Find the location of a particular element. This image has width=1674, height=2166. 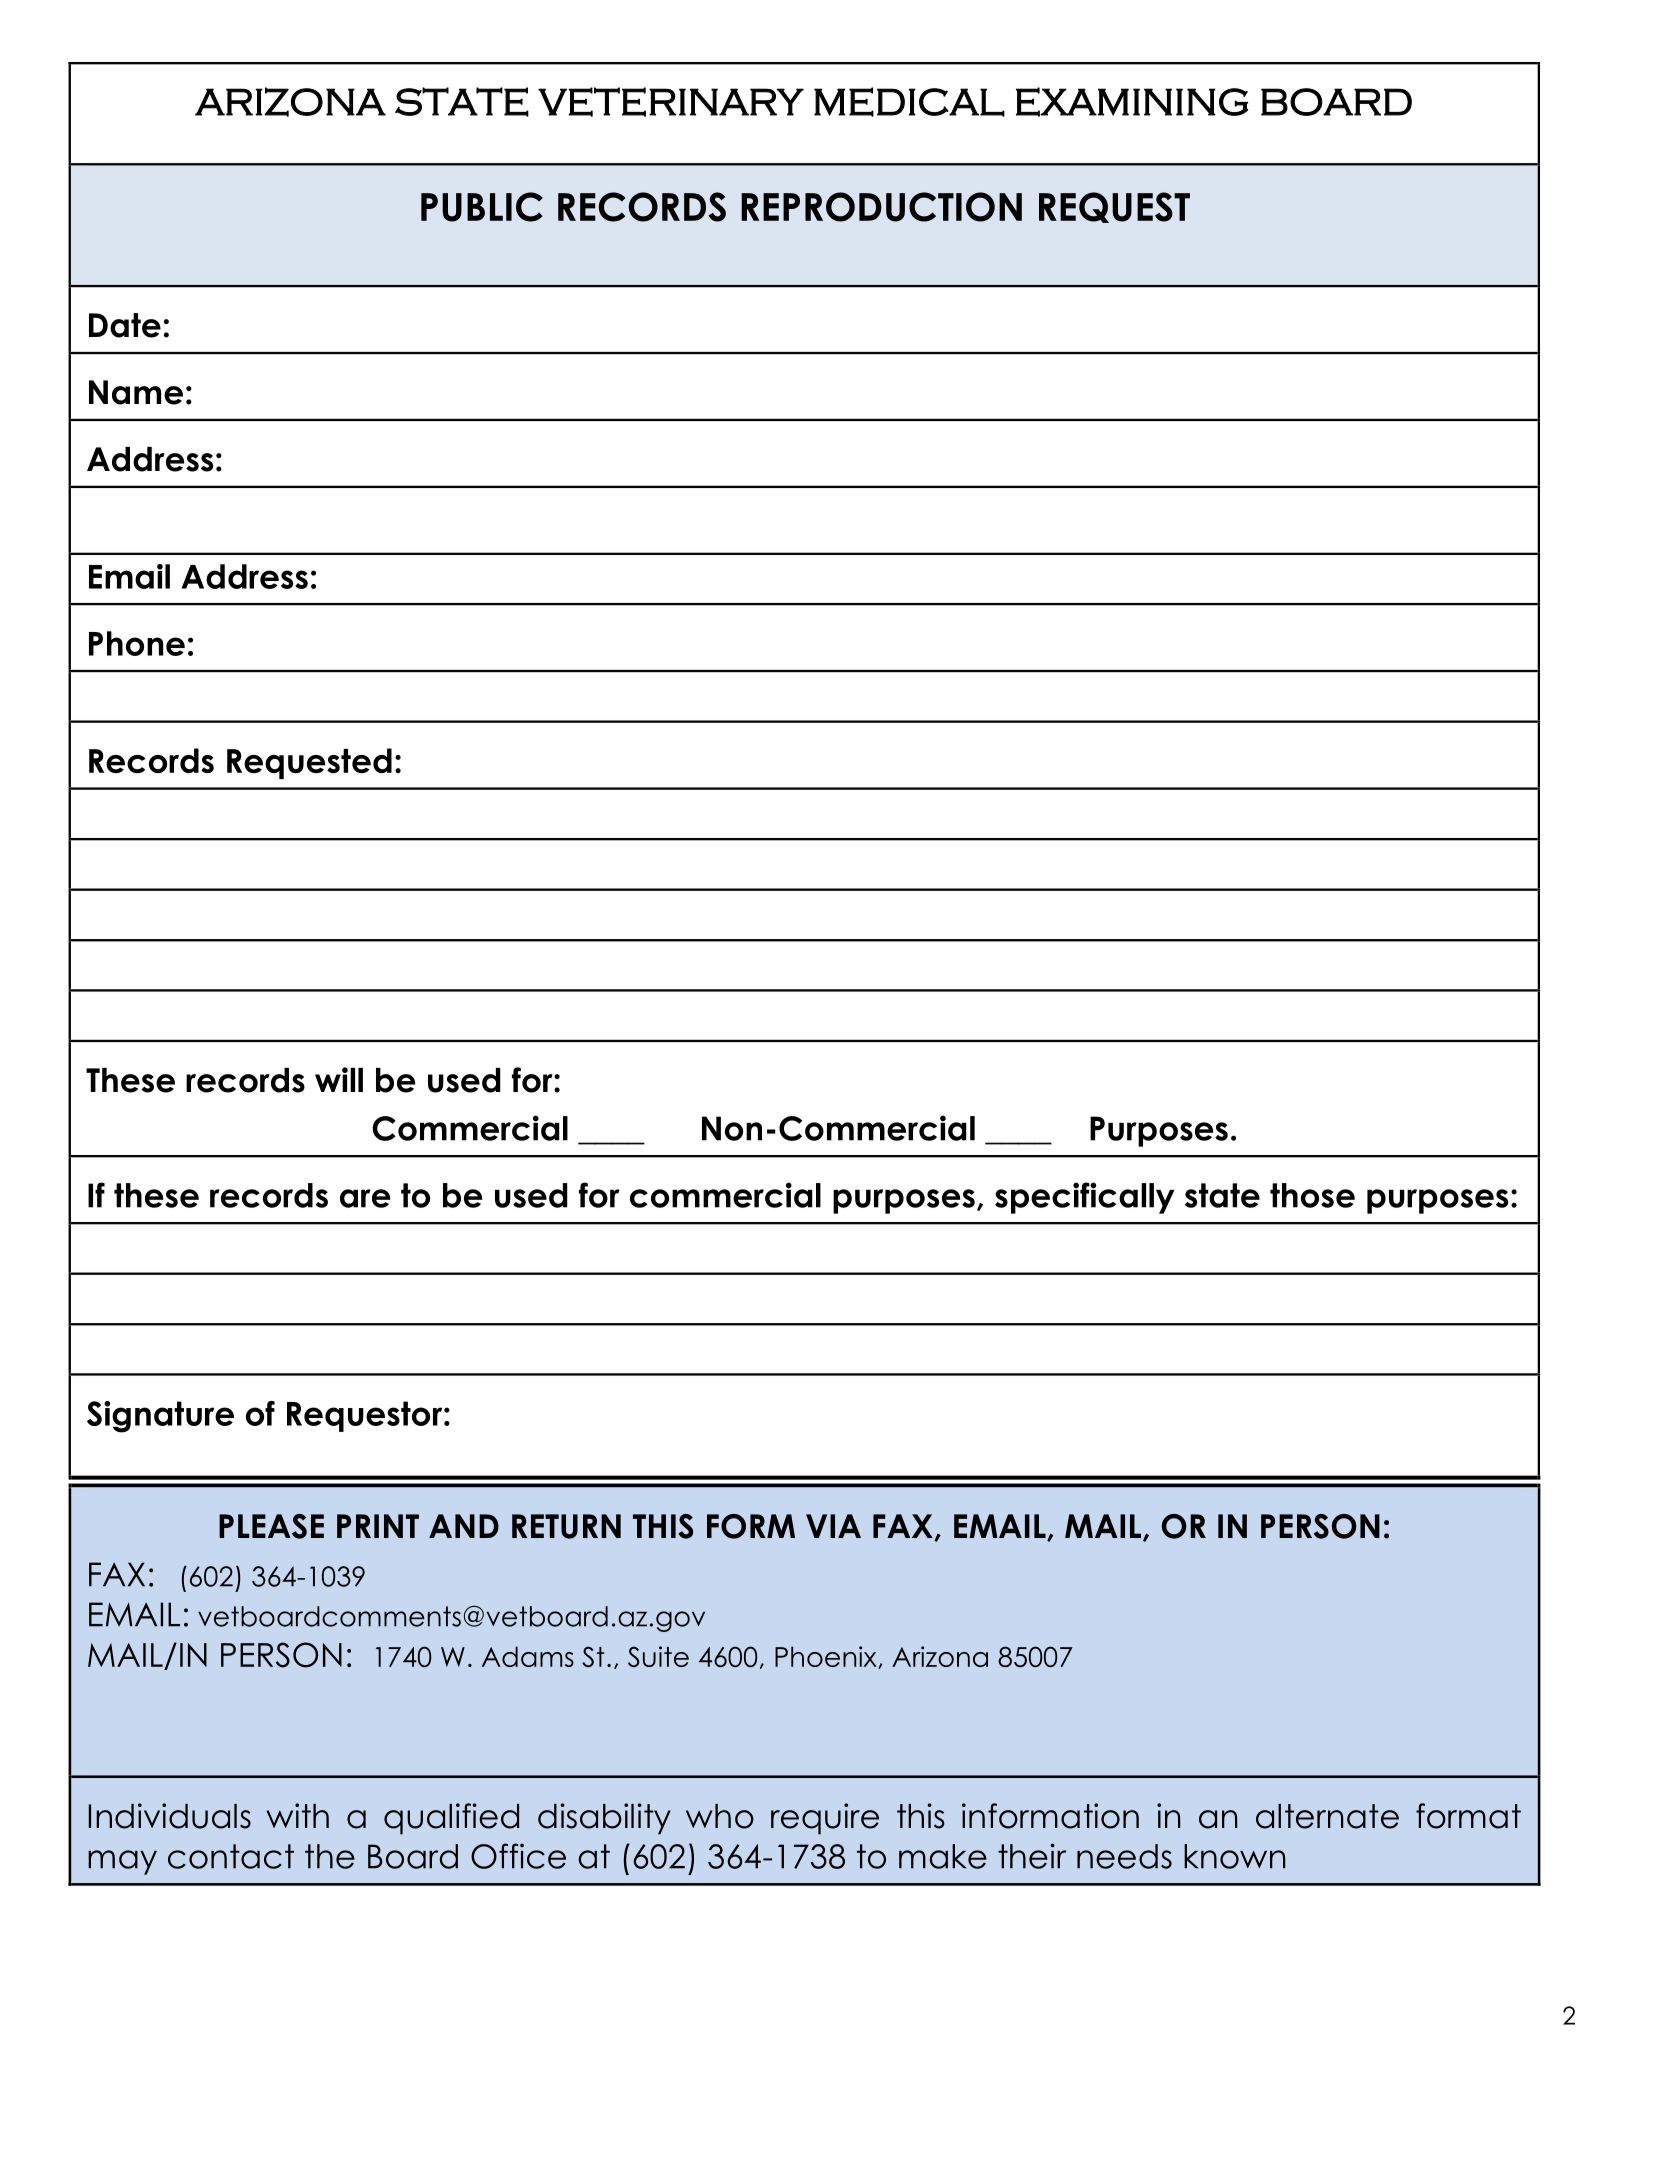

EXAMINING is located at coordinates (1132, 102).
